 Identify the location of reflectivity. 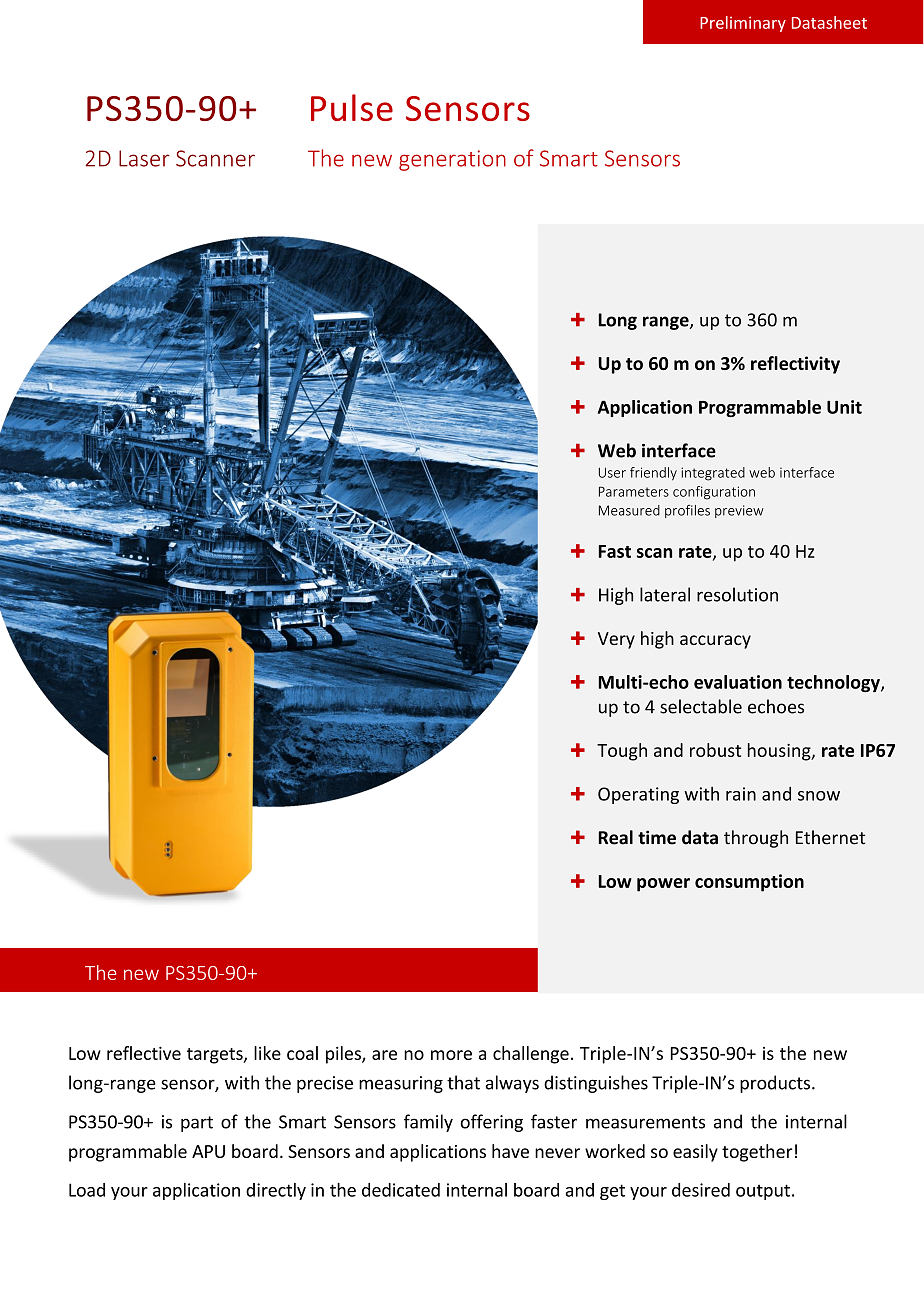
(795, 365).
